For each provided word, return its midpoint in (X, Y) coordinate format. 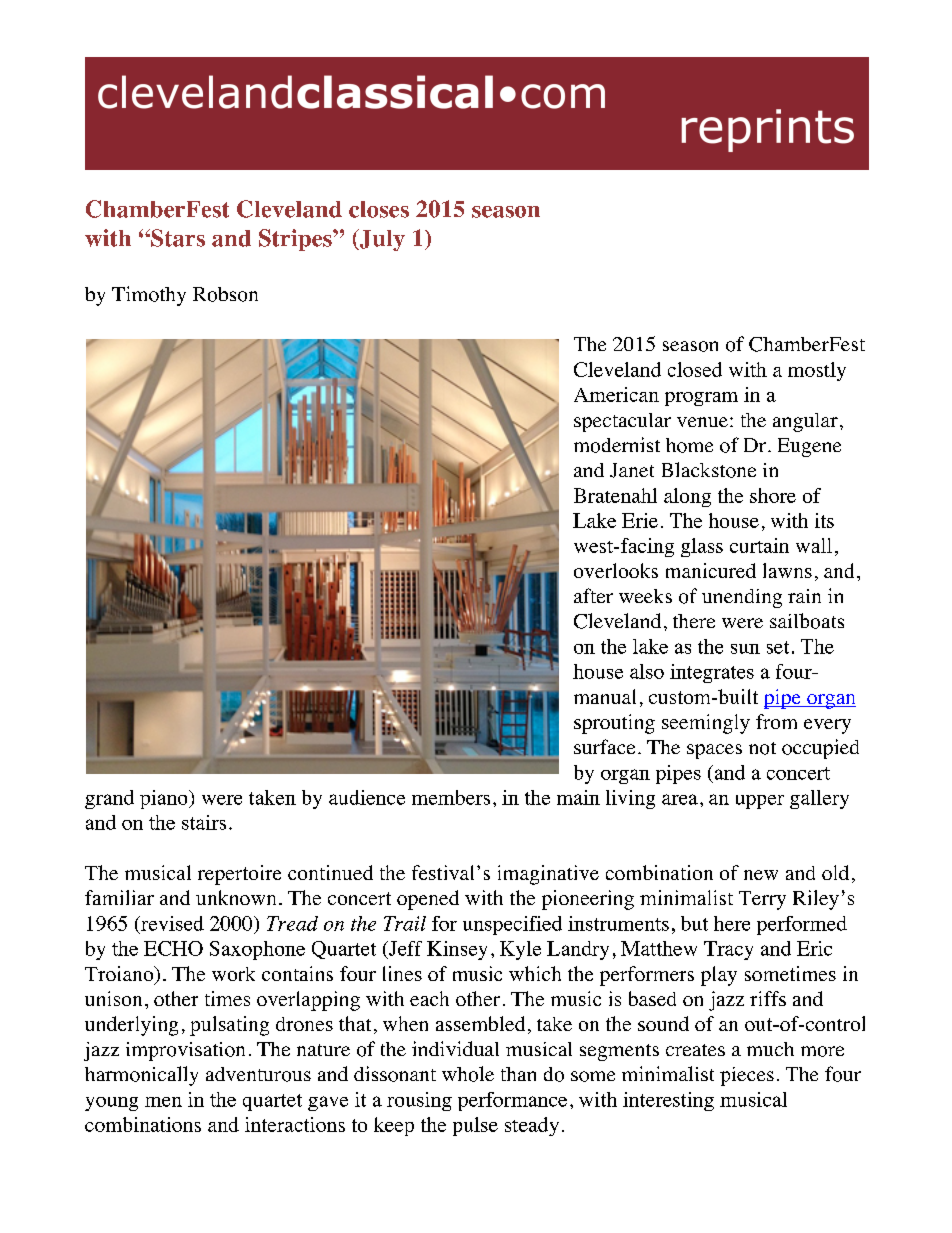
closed (695, 369)
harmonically (141, 1076)
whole (468, 1074)
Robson (225, 294)
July (381, 240)
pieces (747, 1076)
